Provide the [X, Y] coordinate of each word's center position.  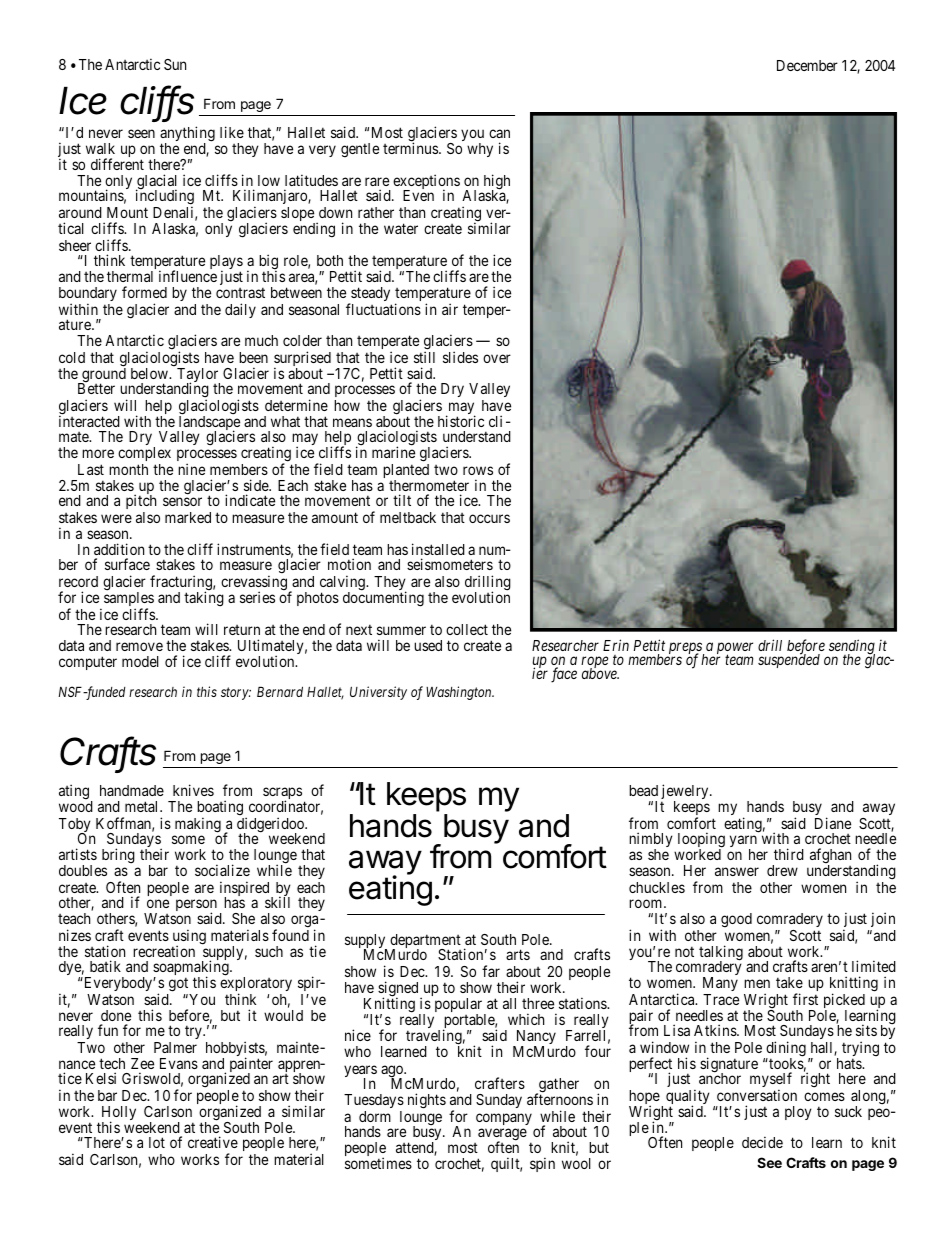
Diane [833, 823]
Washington [460, 693]
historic [461, 421]
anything [187, 135]
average [502, 1135]
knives [193, 790]
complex [144, 456]
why [480, 150]
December [807, 65]
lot [157, 1142]
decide [762, 1142]
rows [478, 470]
